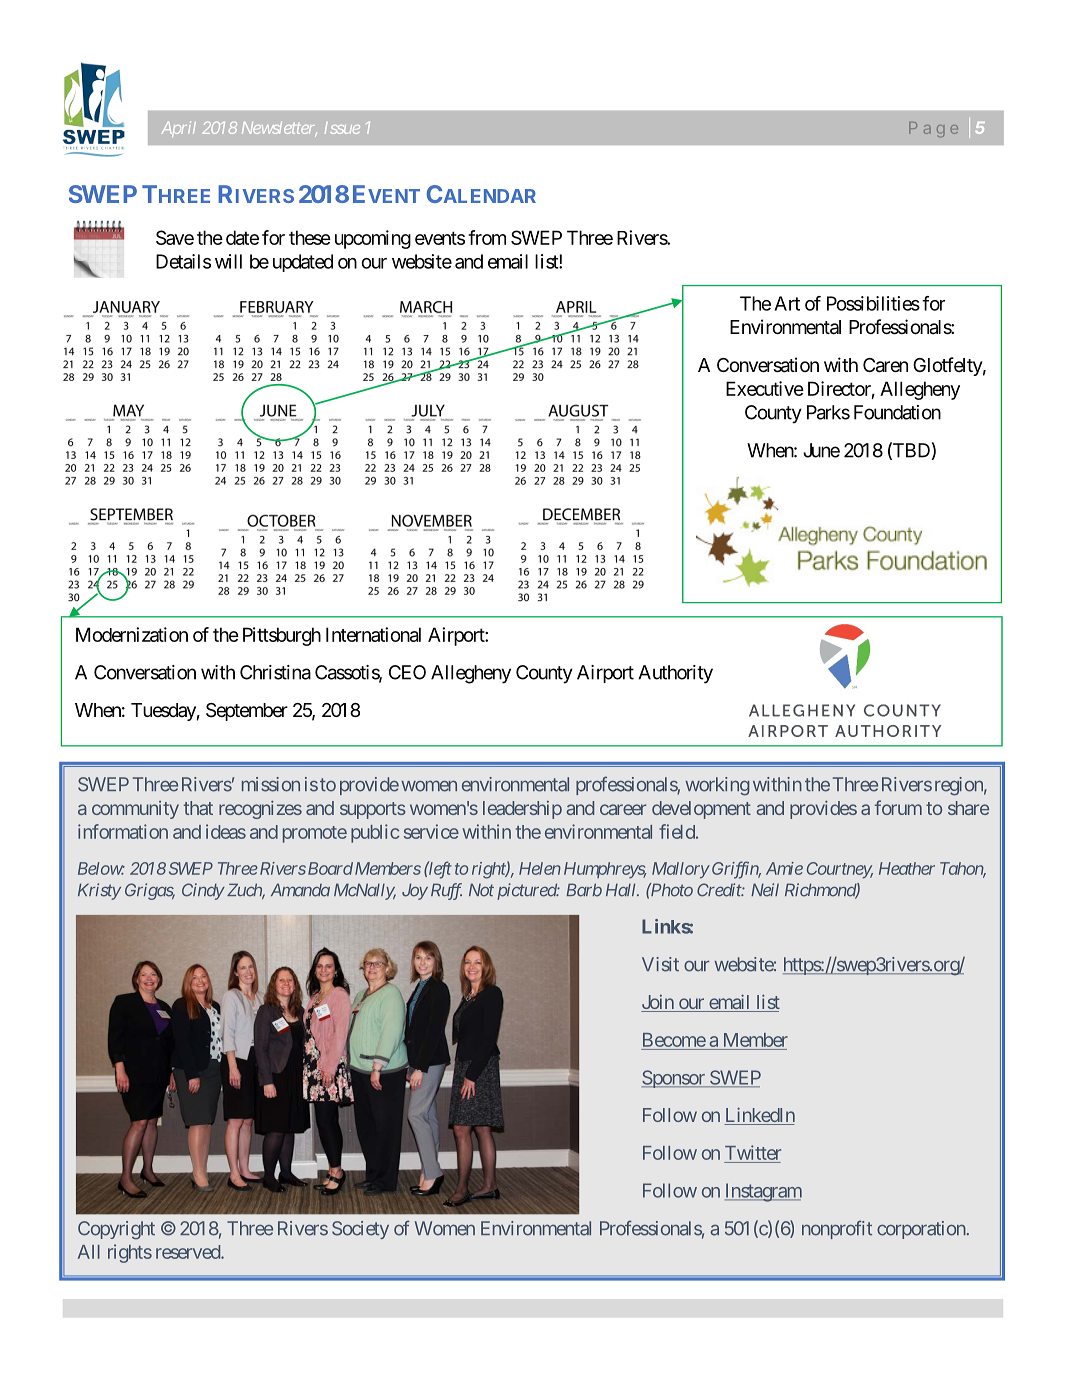  Describe the element at coordinates (787, 303) in the screenshot. I see `Art` at that location.
